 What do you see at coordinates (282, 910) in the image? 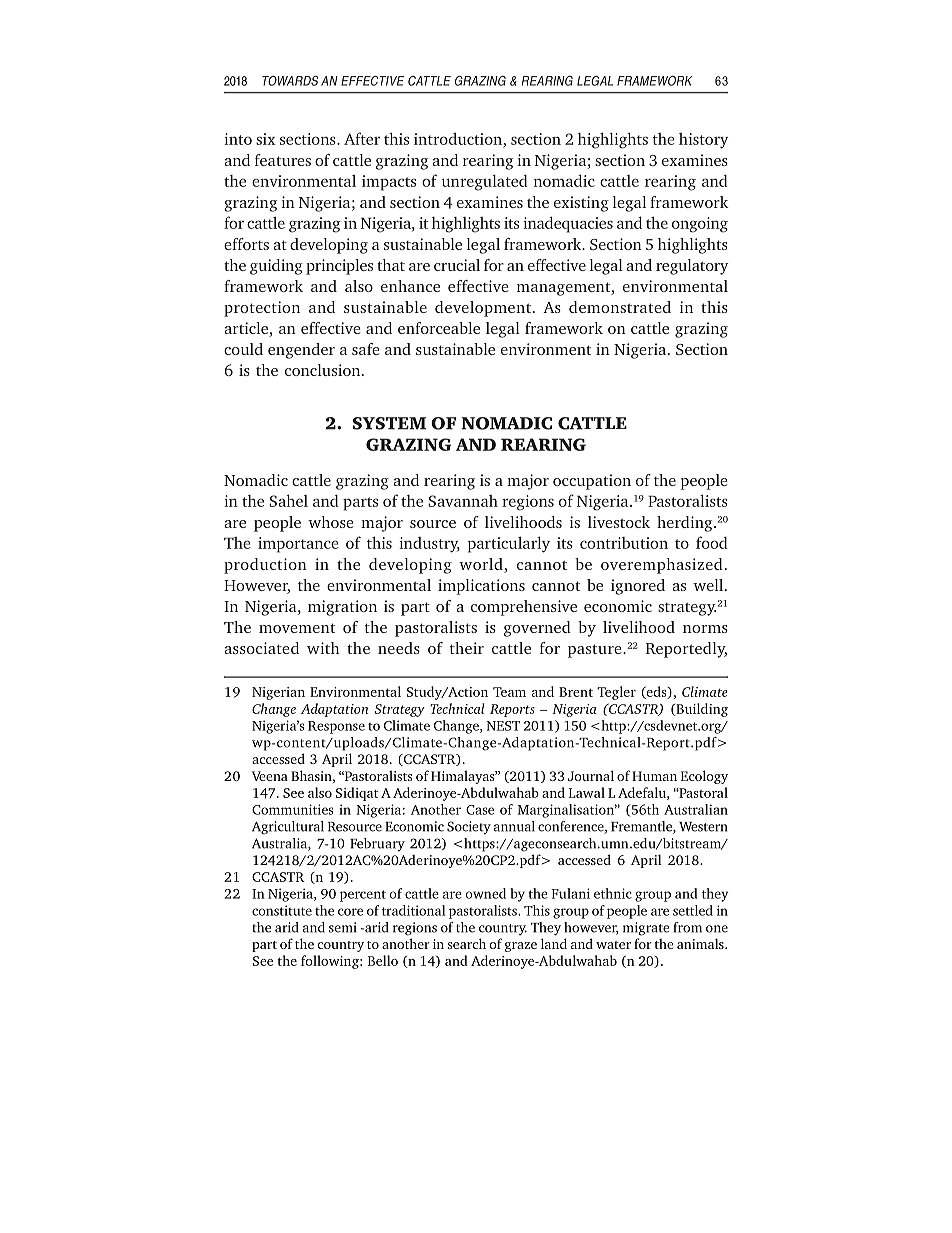
I see `constitute` at bounding box center [282, 910].
